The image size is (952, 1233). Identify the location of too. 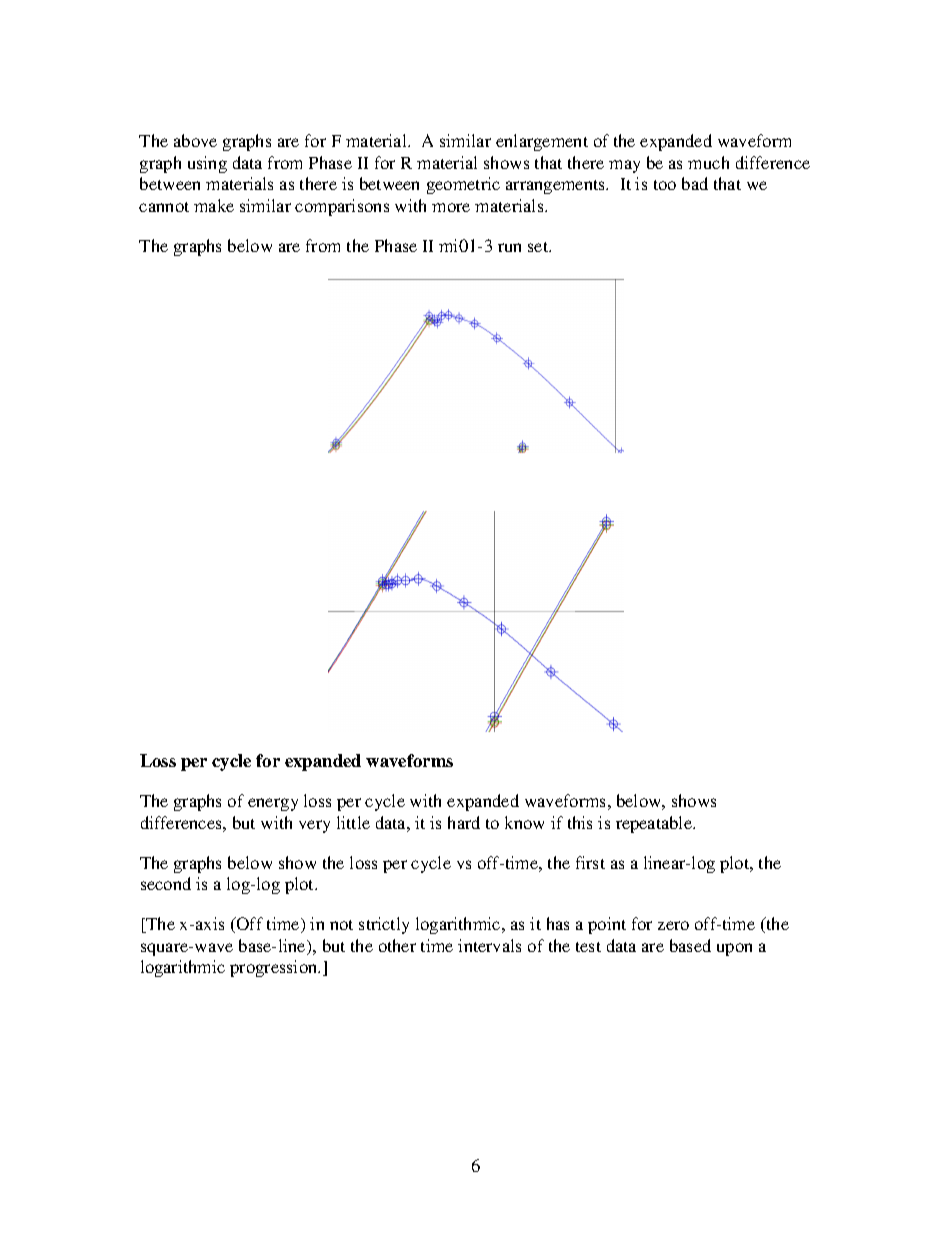
(665, 185).
